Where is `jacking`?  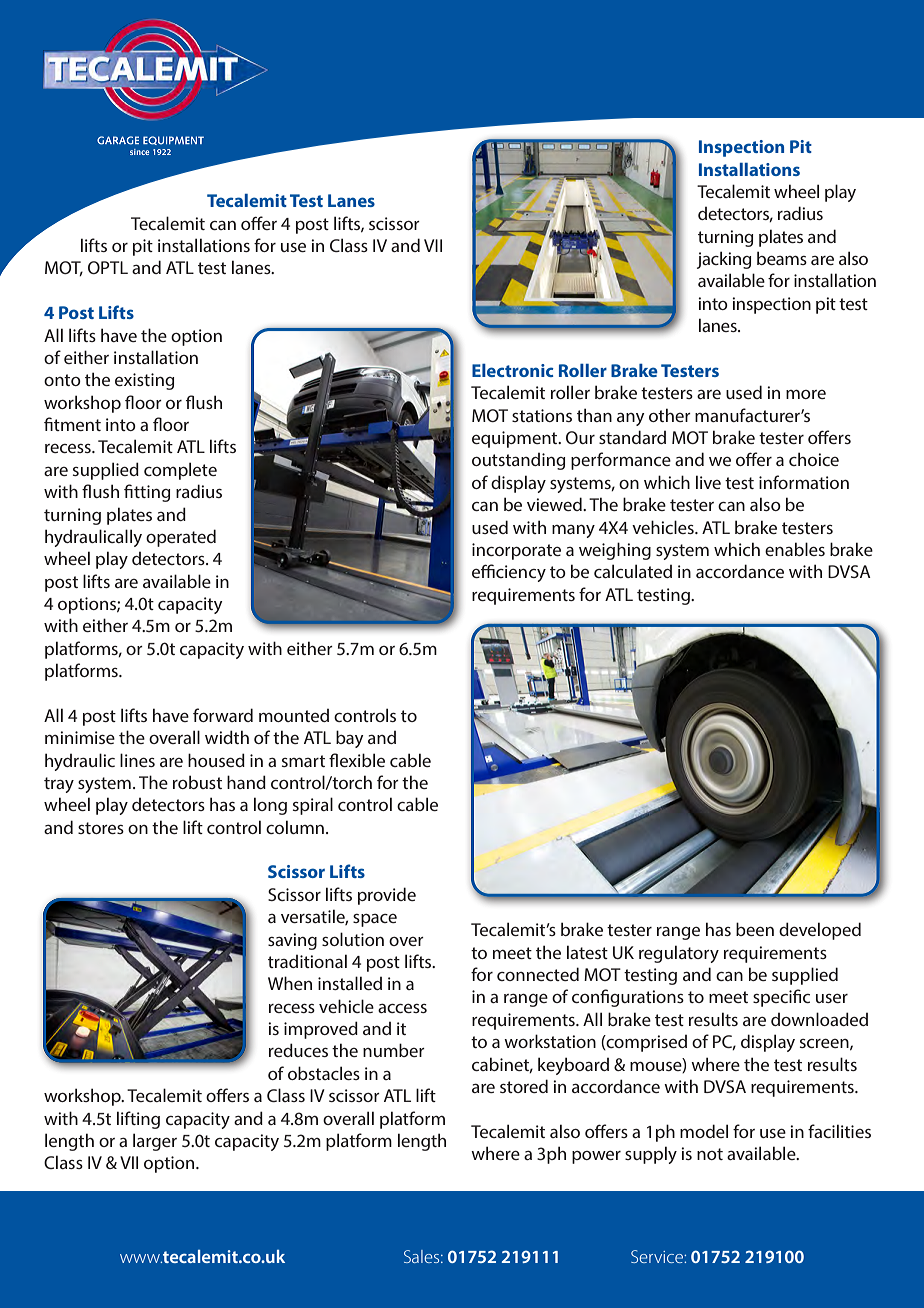 jacking is located at coordinates (724, 260).
